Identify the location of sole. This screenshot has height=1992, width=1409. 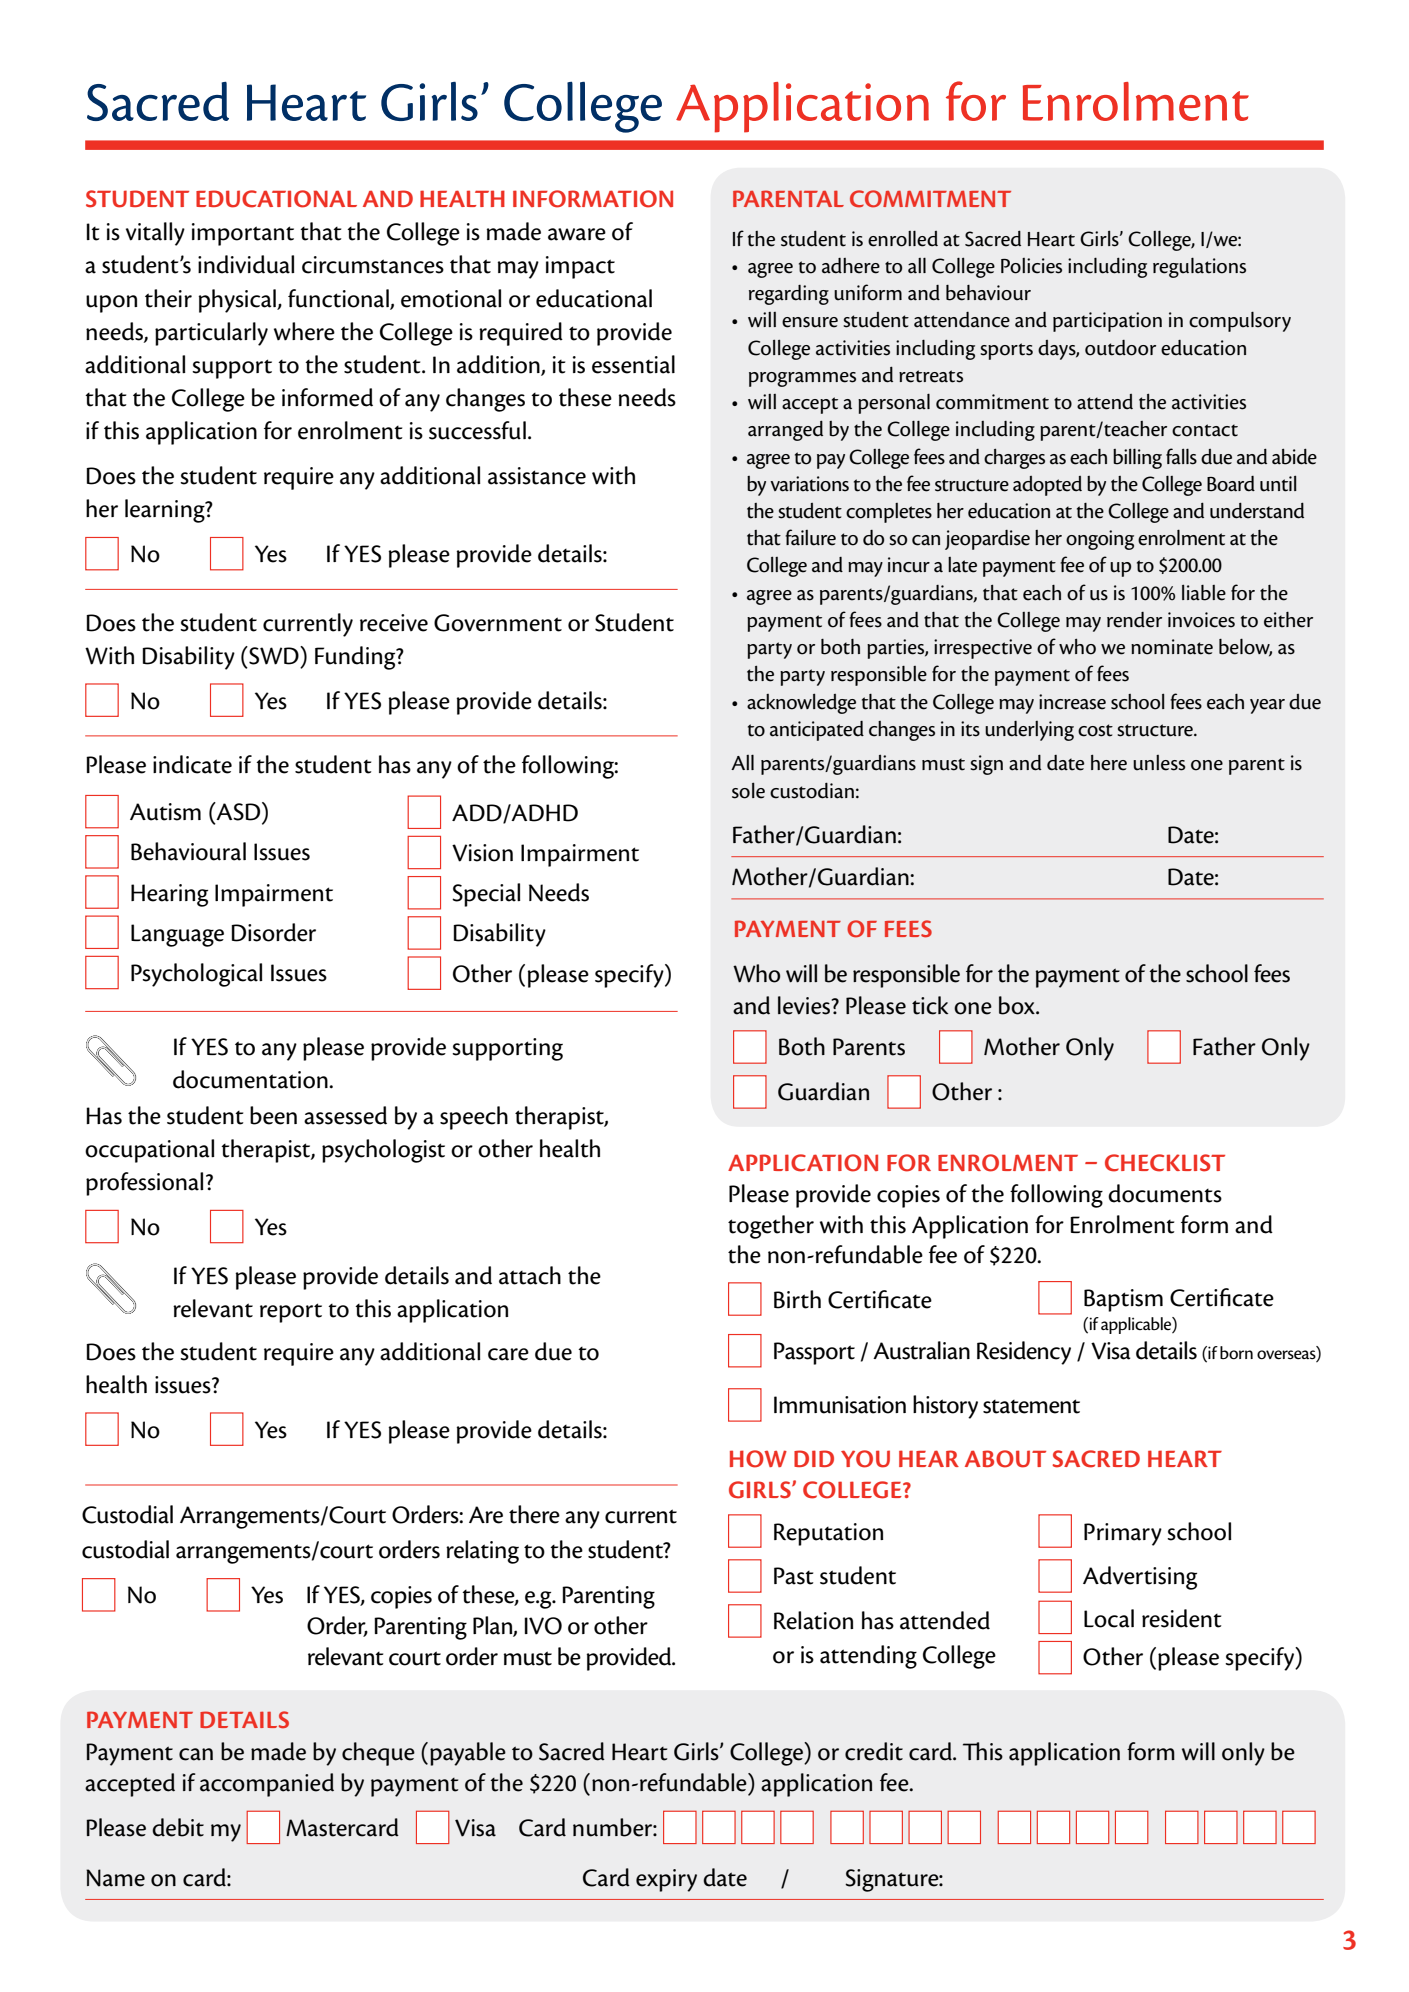
(748, 790).
